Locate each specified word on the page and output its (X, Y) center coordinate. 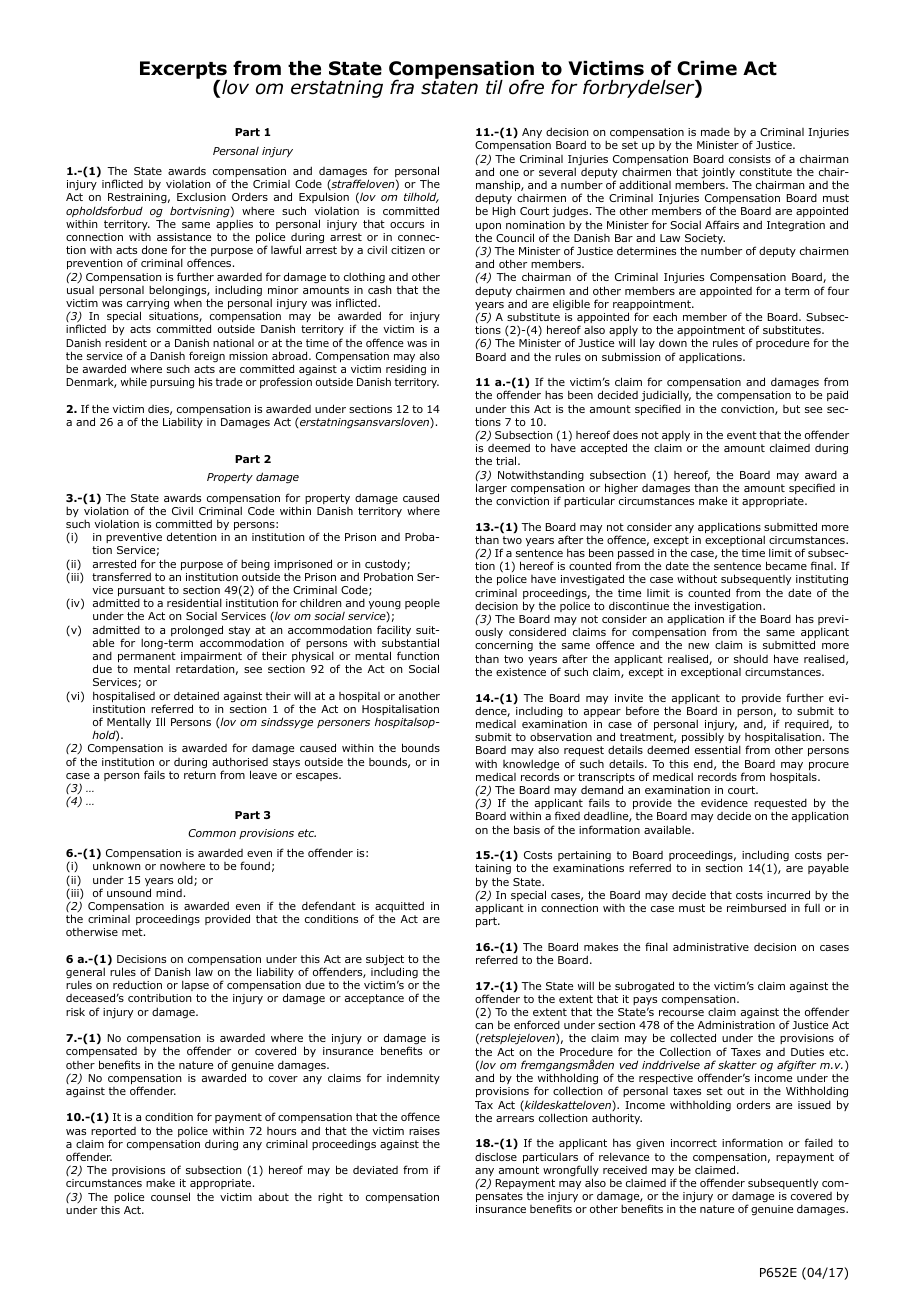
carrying (148, 305)
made (715, 132)
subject (385, 961)
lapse (195, 985)
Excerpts (183, 71)
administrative (711, 946)
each (665, 316)
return (200, 775)
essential (718, 749)
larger (491, 490)
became (786, 565)
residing (406, 371)
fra (402, 87)
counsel (170, 1196)
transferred (121, 576)
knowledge (531, 765)
